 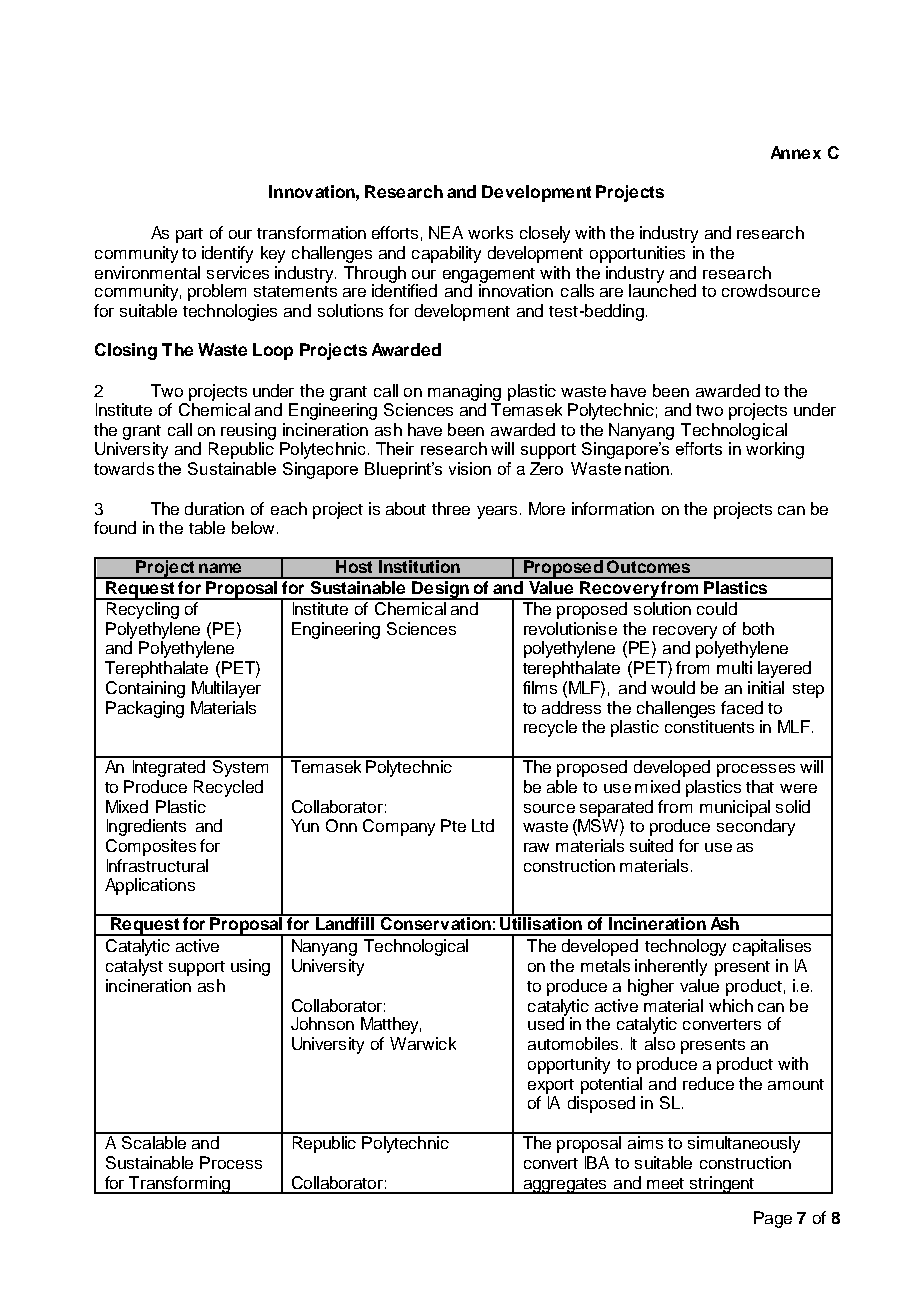 I want to click on stringent, so click(x=722, y=1185).
